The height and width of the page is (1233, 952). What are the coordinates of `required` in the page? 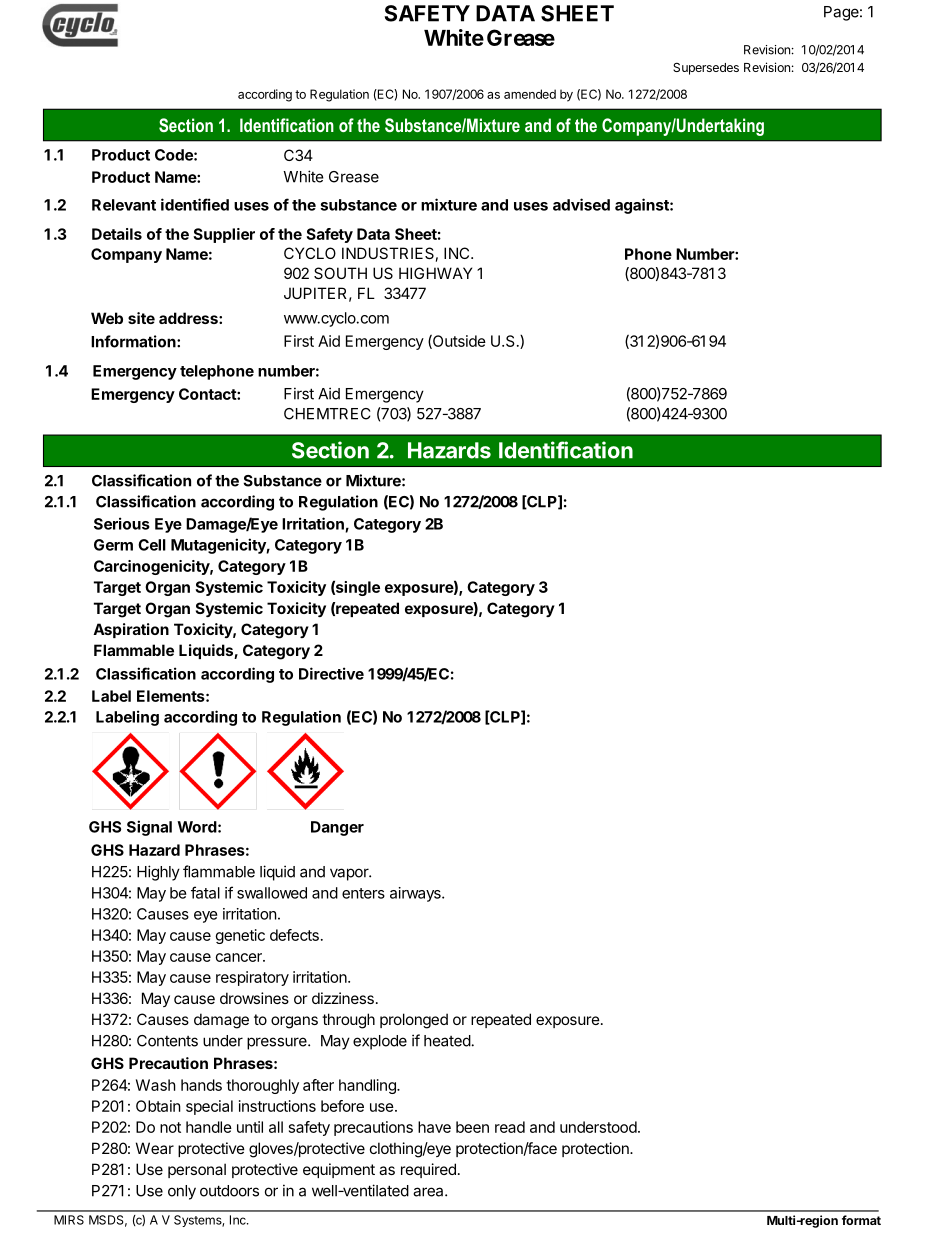 It's located at (428, 1170).
